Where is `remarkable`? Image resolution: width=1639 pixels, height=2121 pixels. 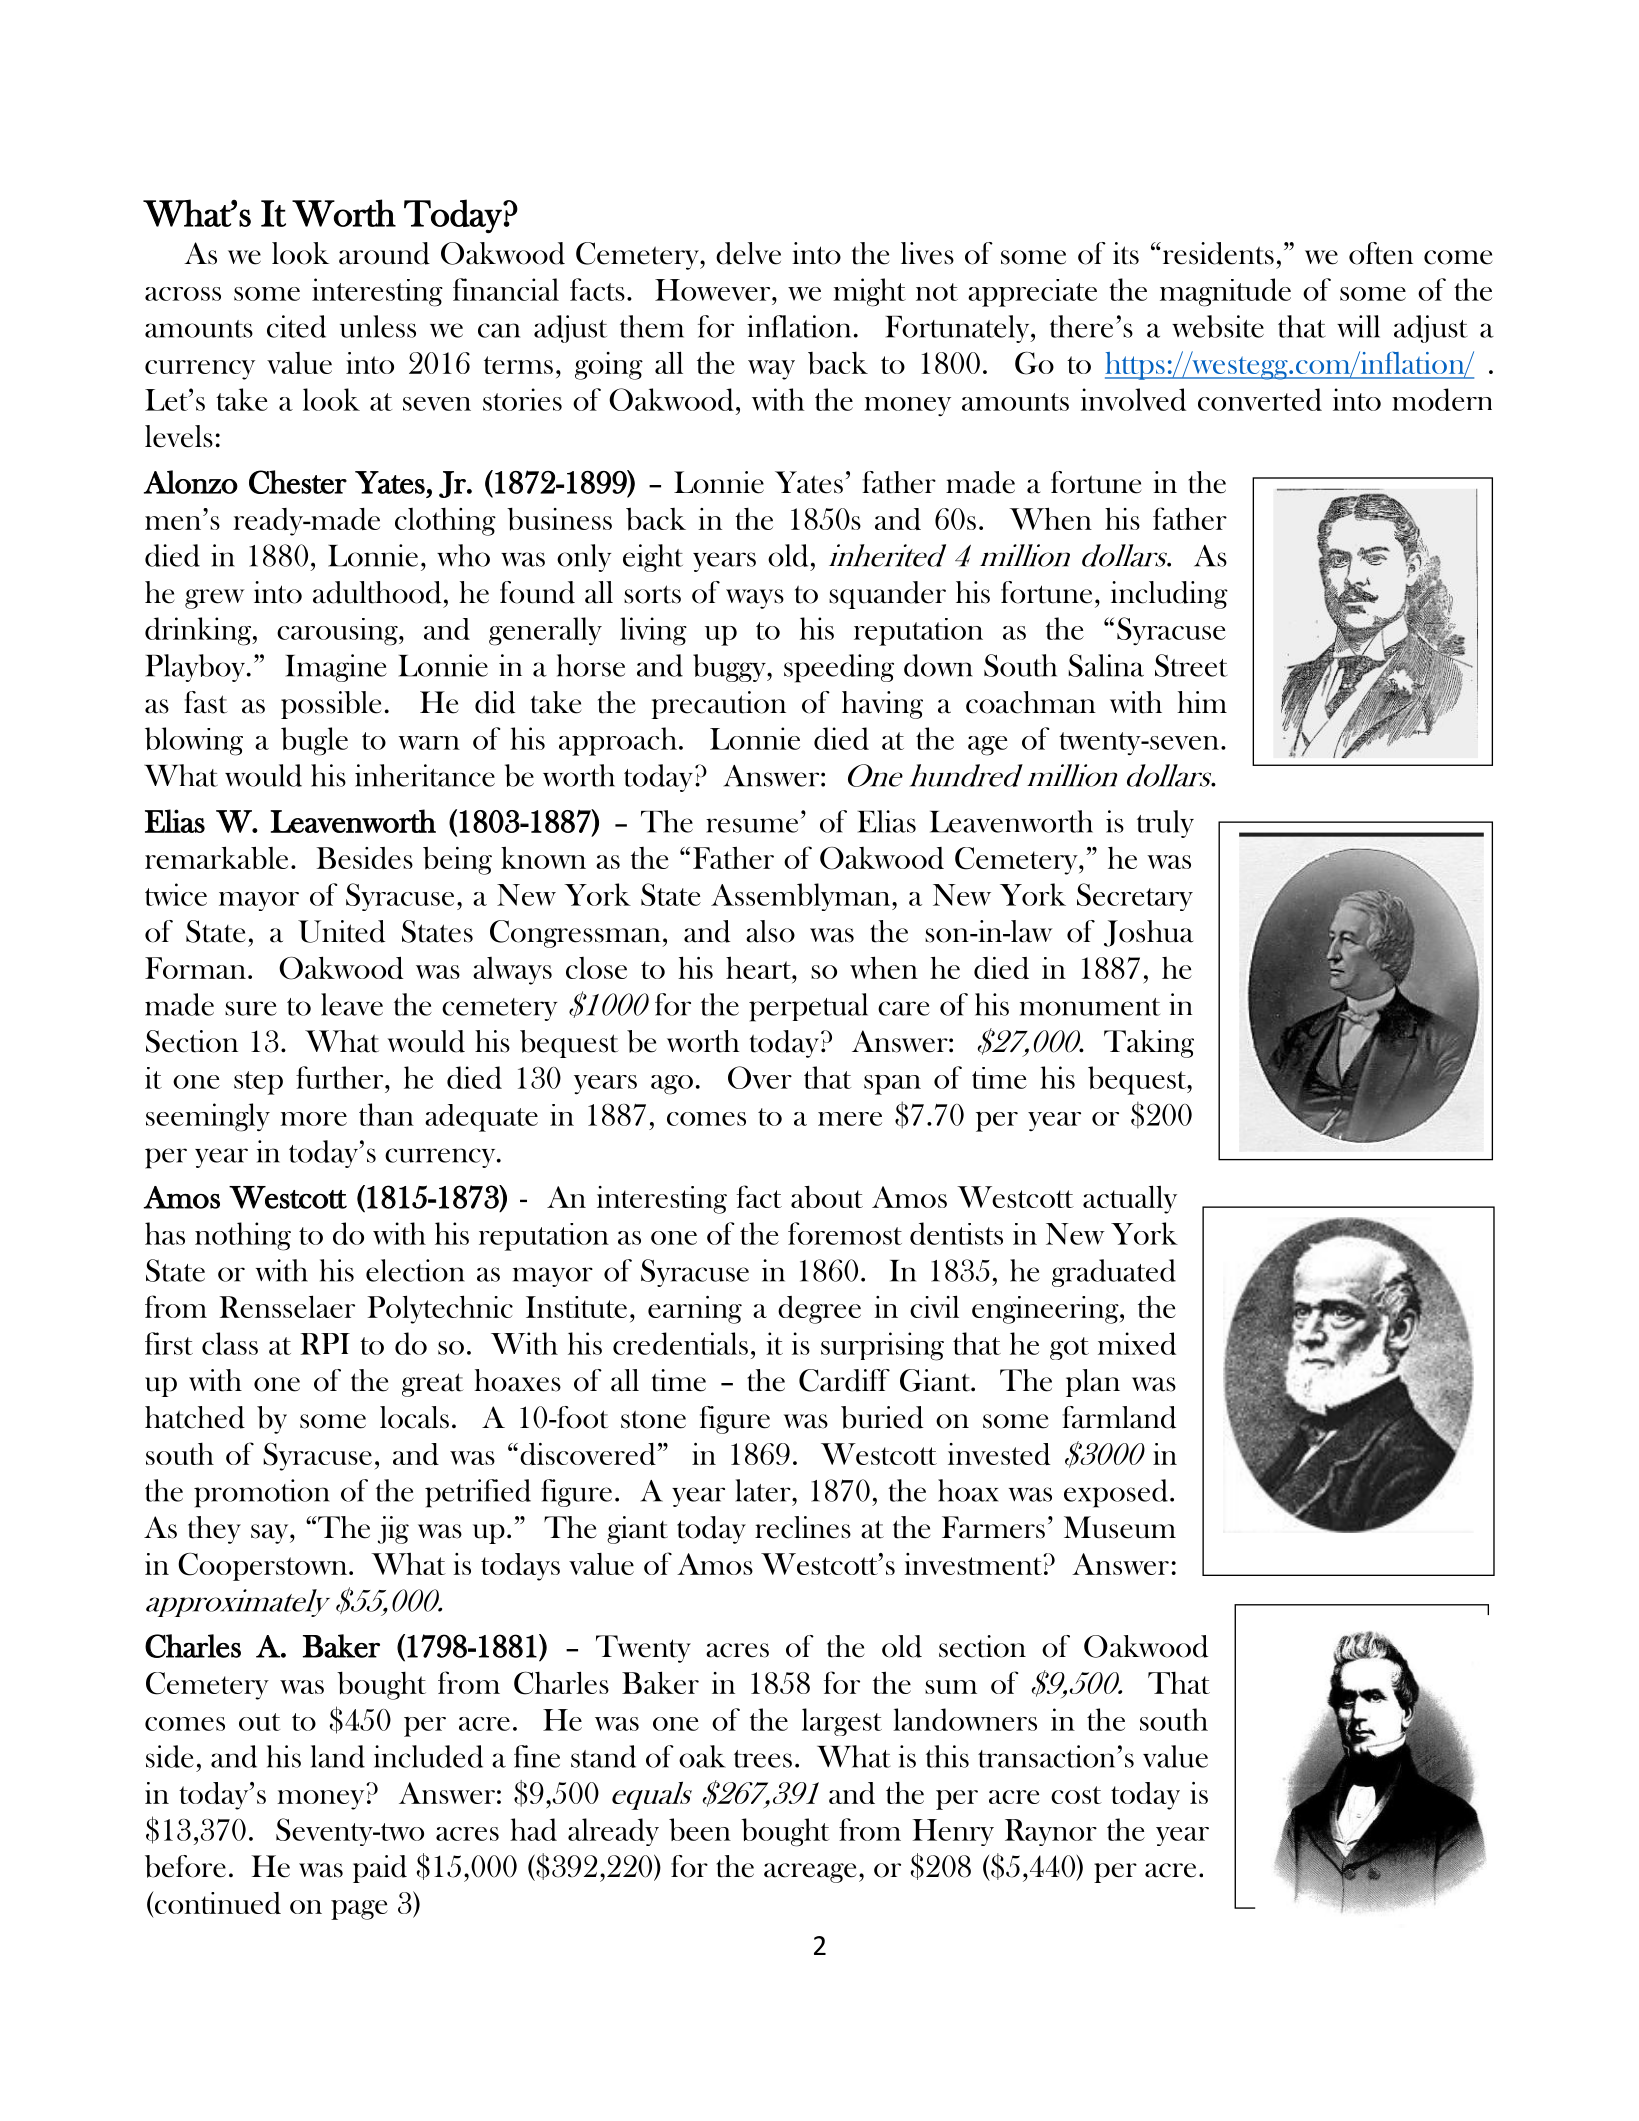 remarkable is located at coordinates (216, 857).
